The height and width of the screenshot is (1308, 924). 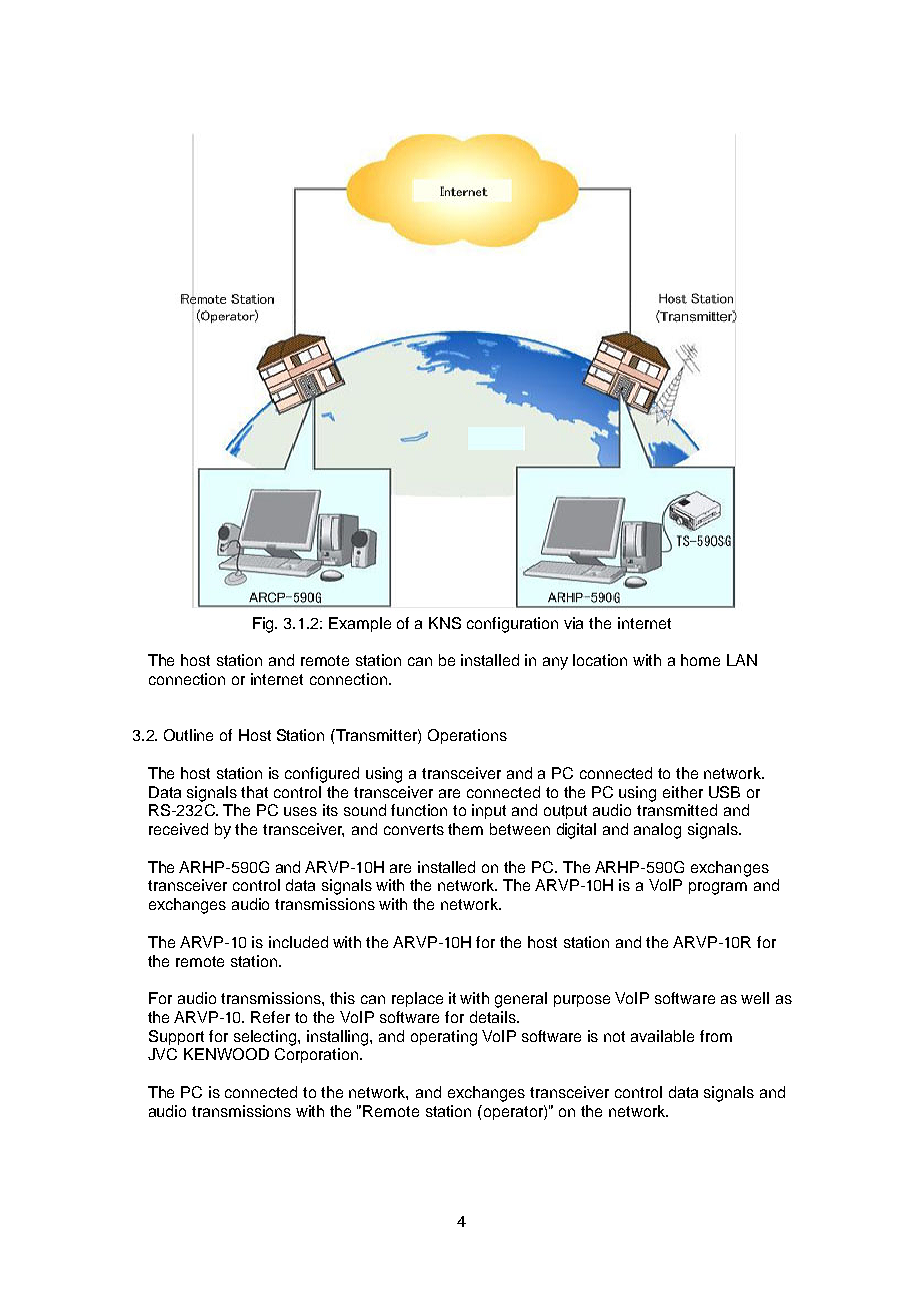 I want to click on Operations, so click(x=467, y=736).
